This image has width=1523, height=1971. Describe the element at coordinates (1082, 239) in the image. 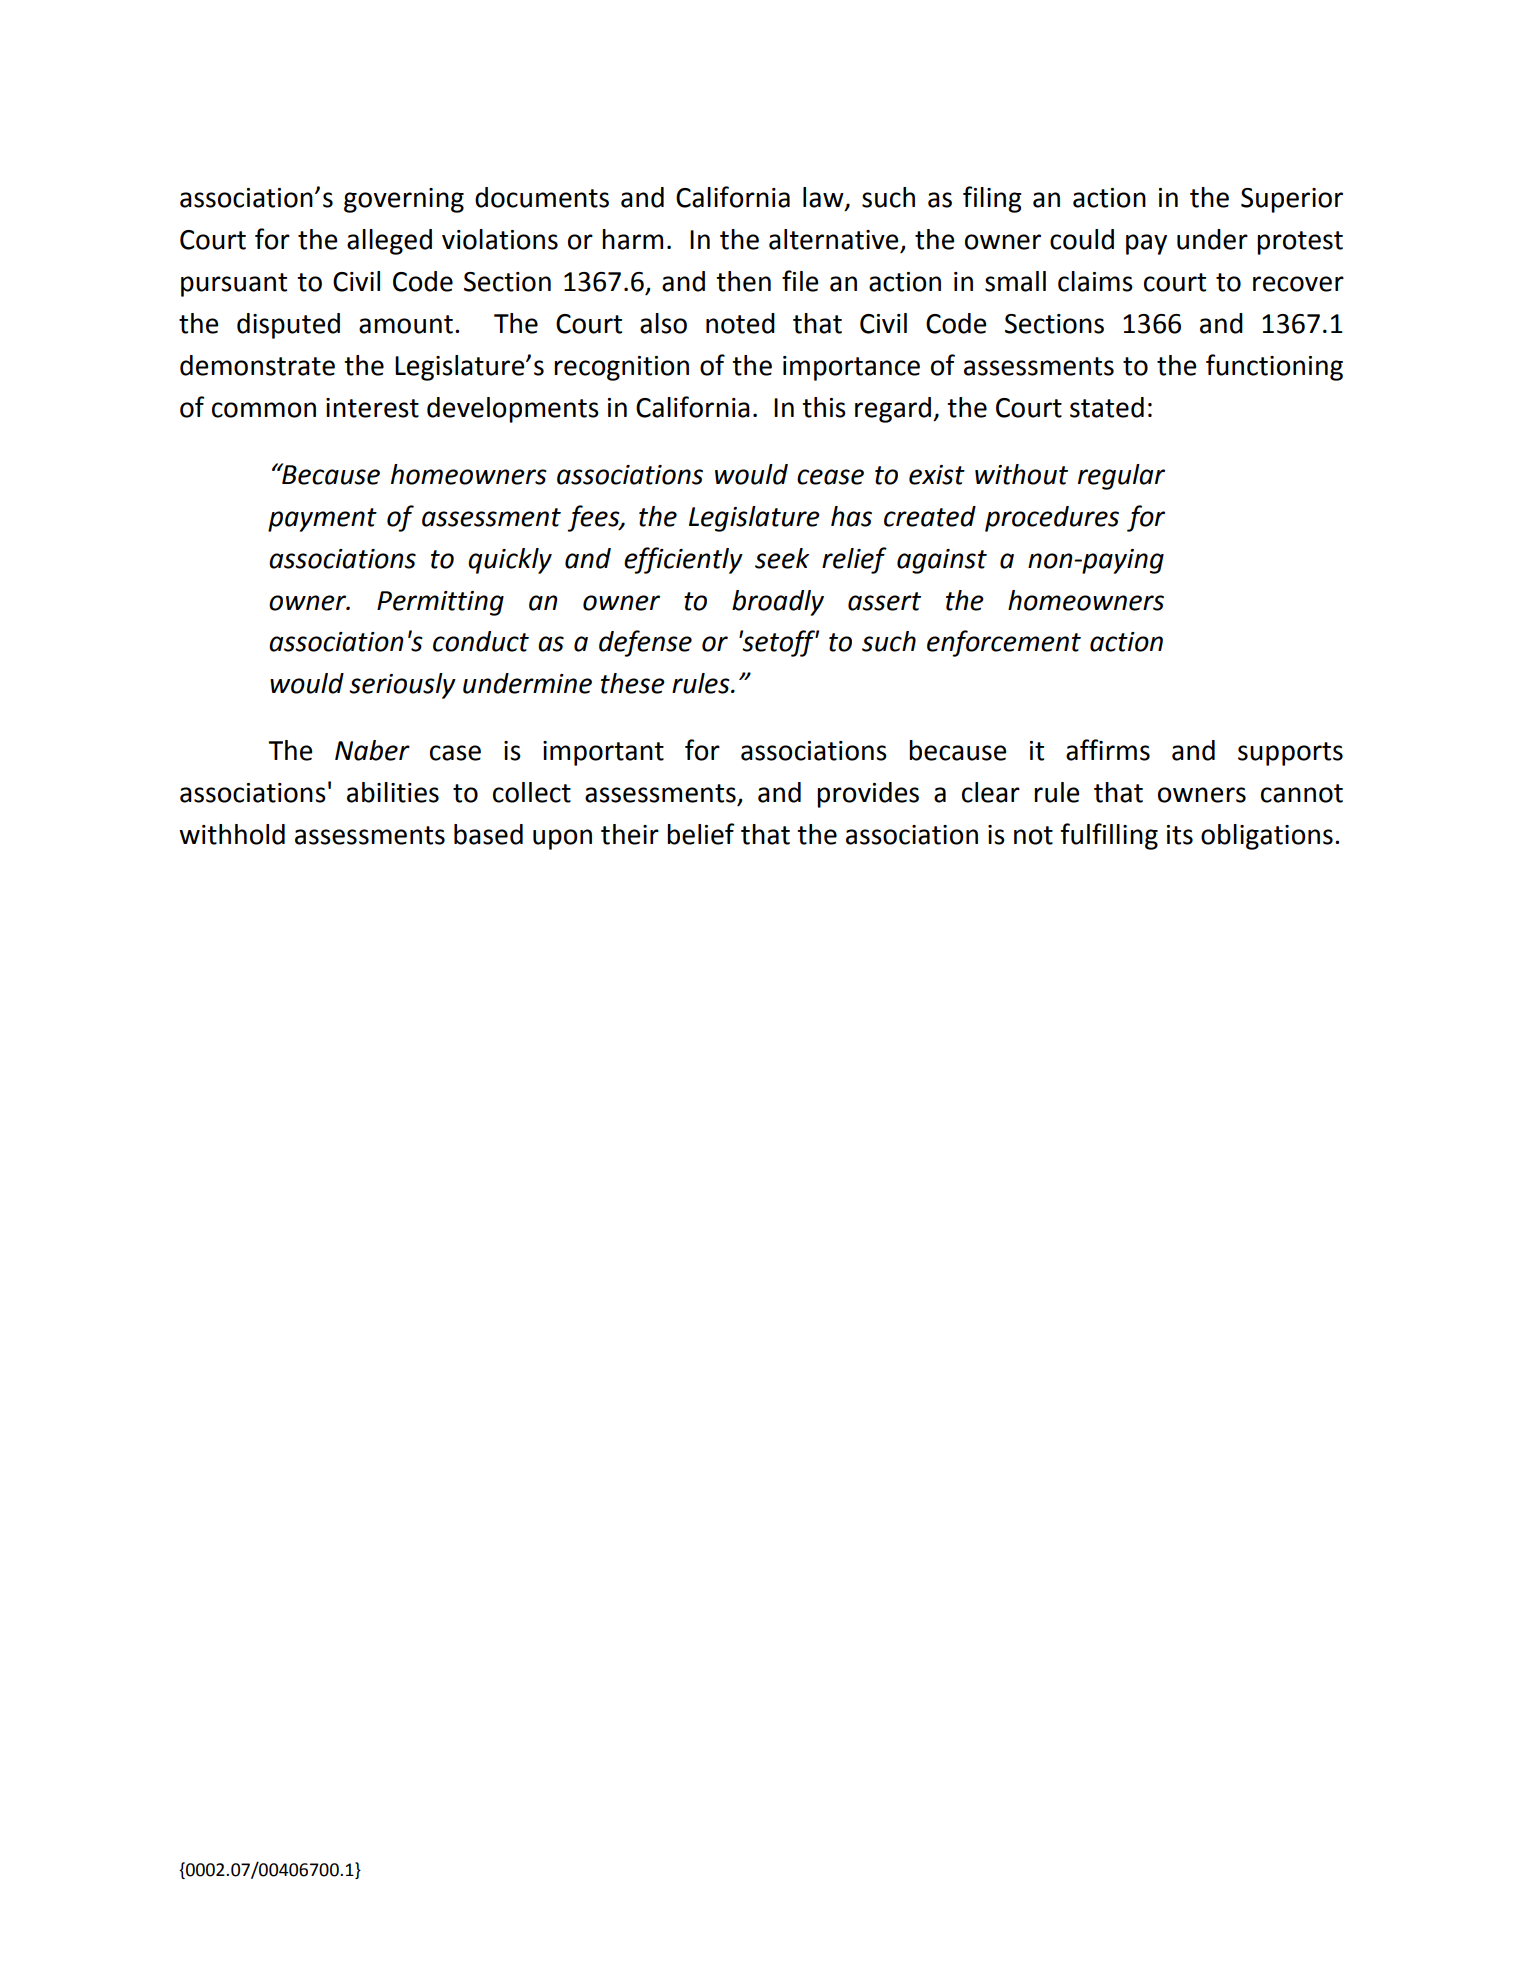

I see `could` at that location.
